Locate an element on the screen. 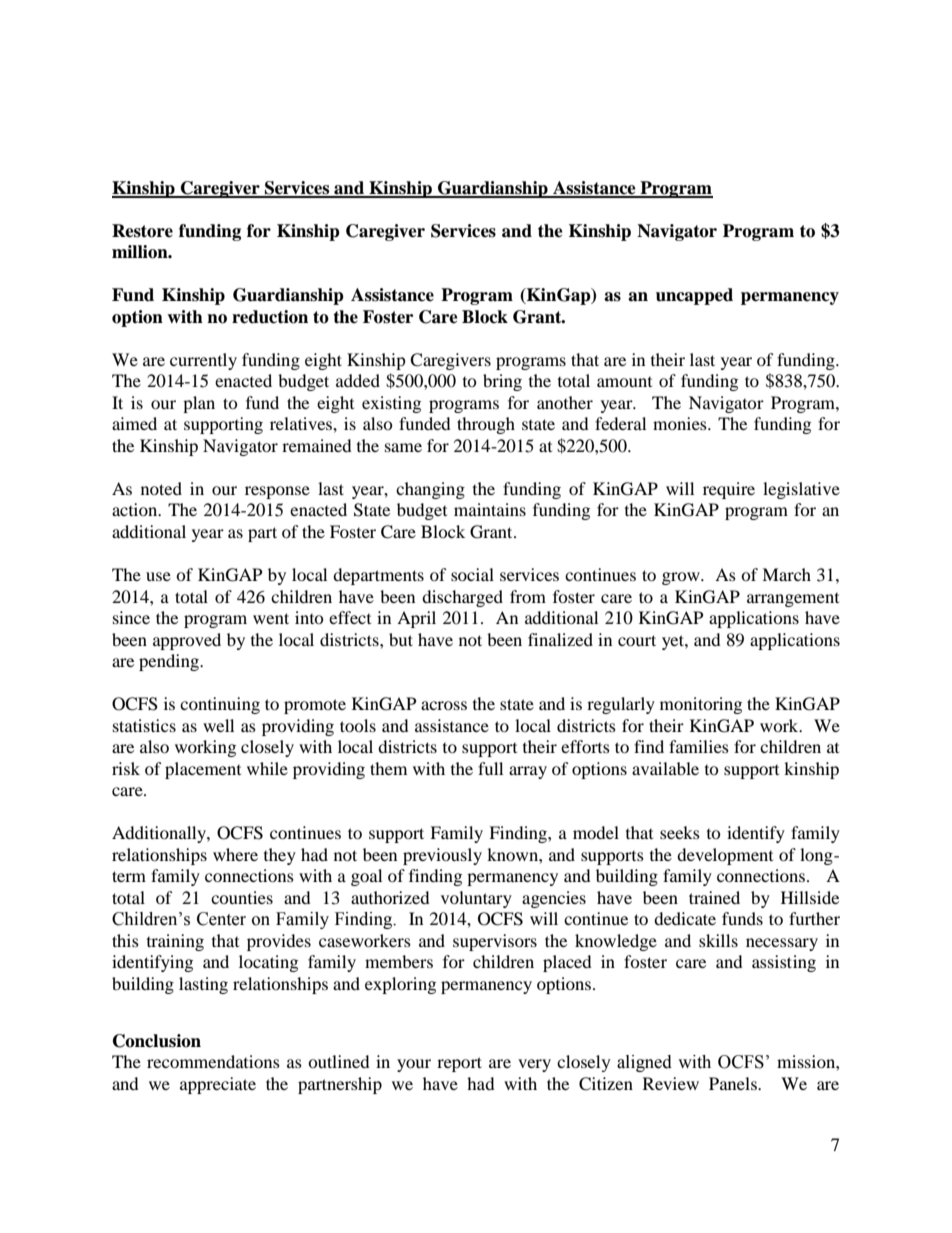  approved is located at coordinates (187, 641).
